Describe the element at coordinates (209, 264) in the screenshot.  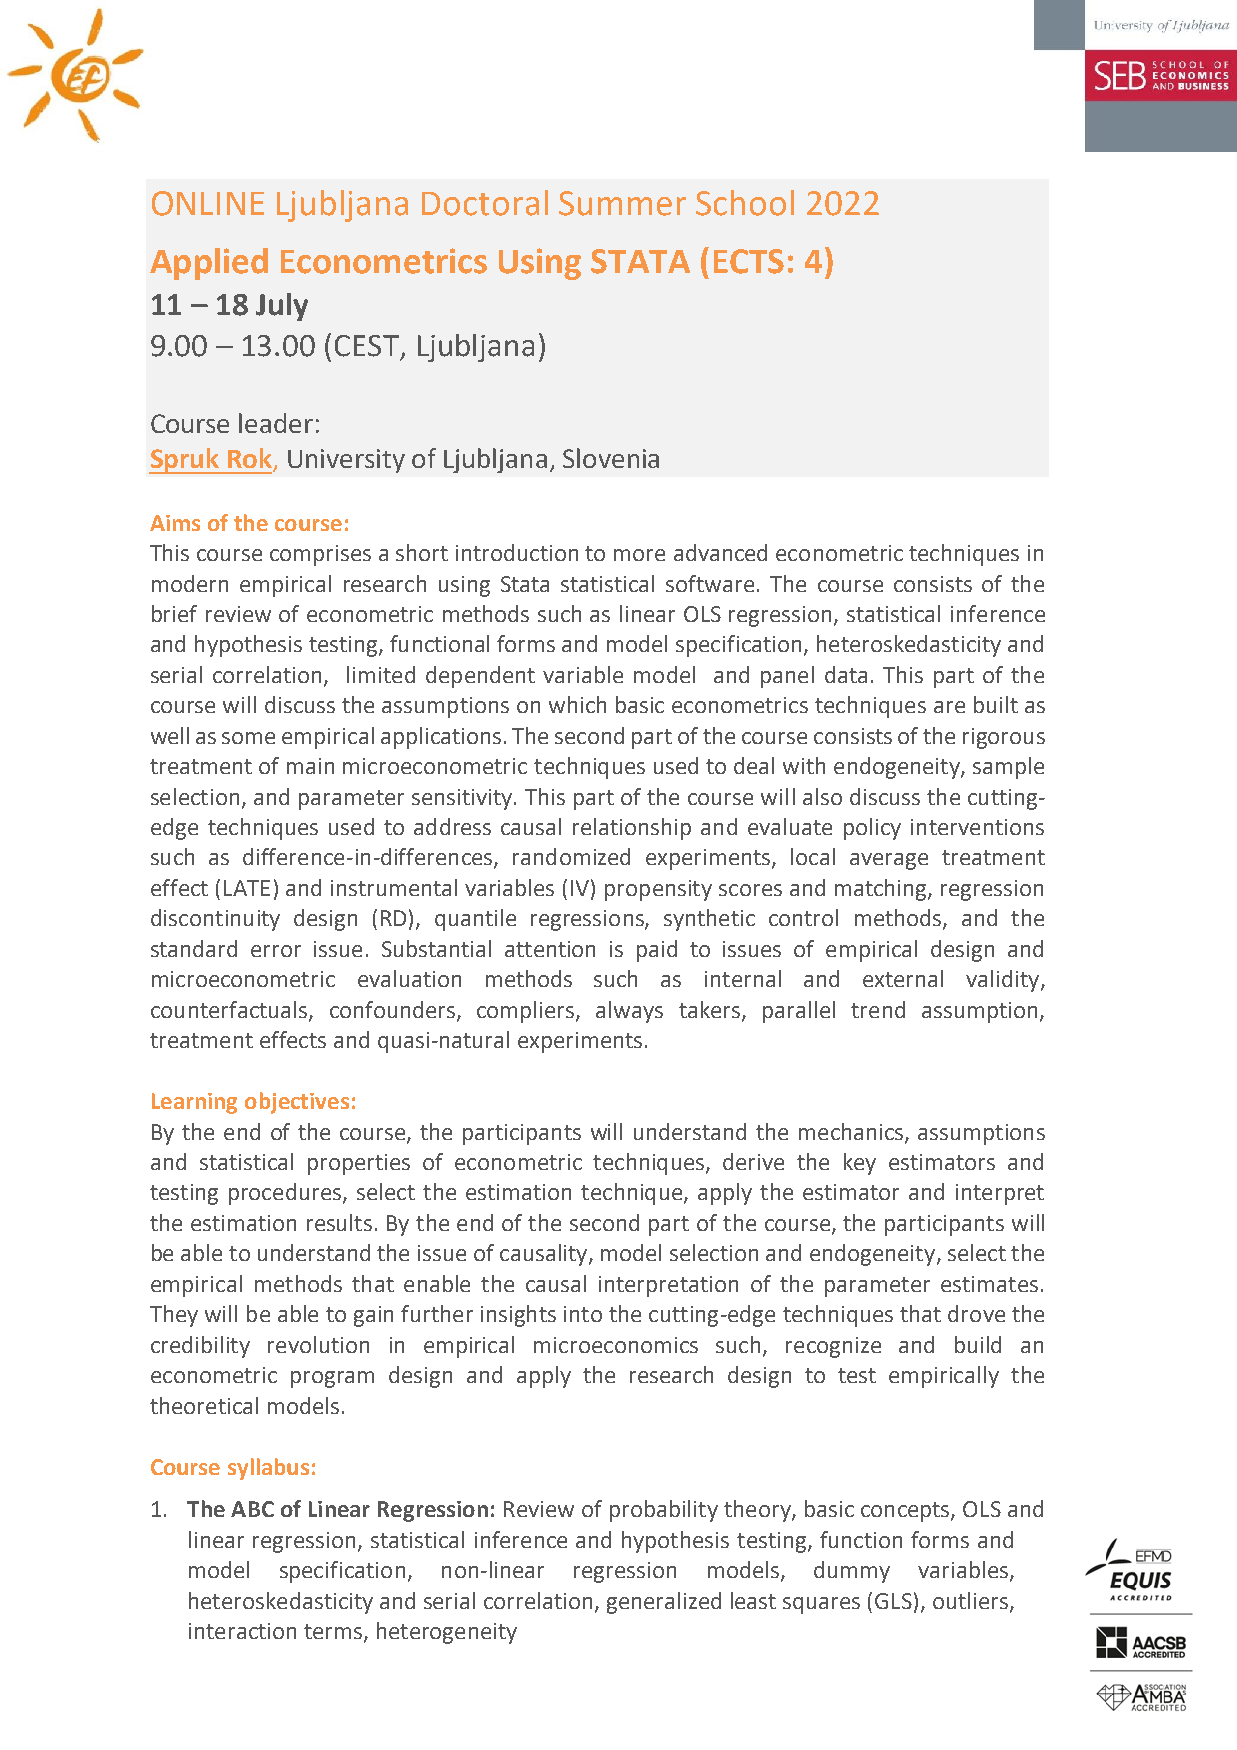
I see `Applied` at that location.
